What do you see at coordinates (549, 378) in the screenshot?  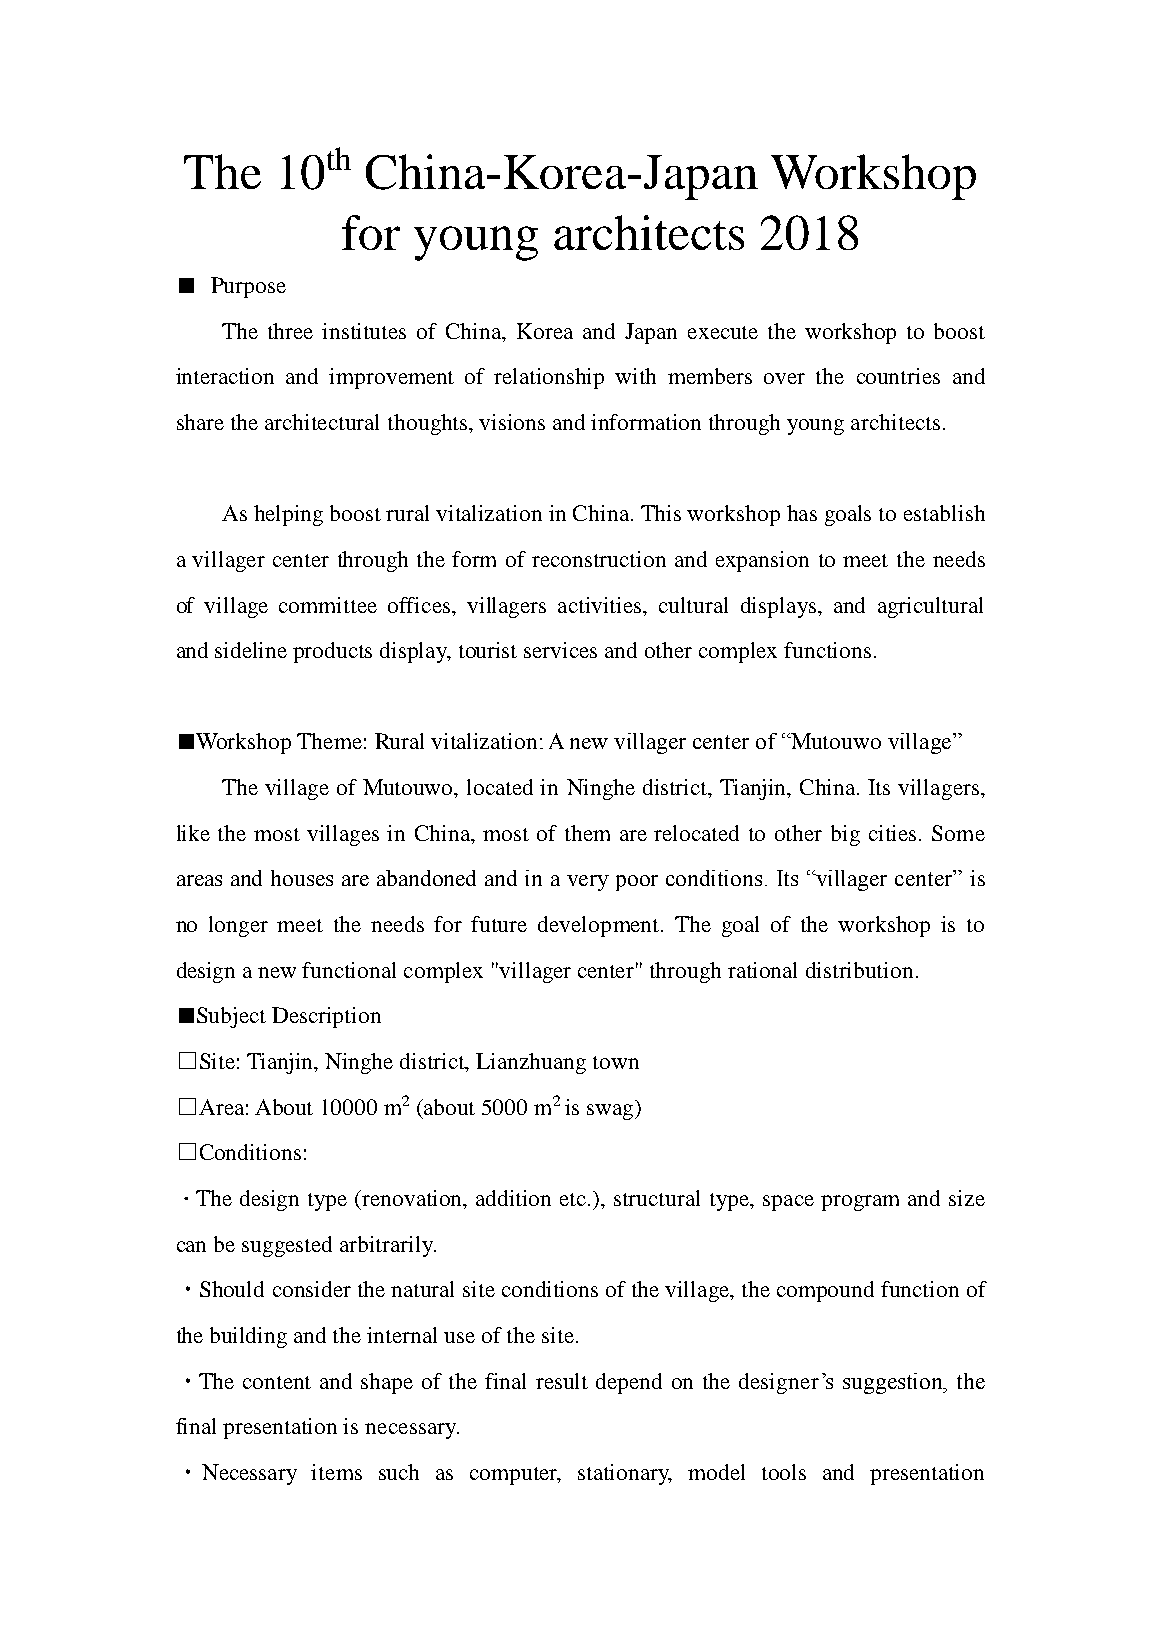 I see `relationship` at bounding box center [549, 378].
